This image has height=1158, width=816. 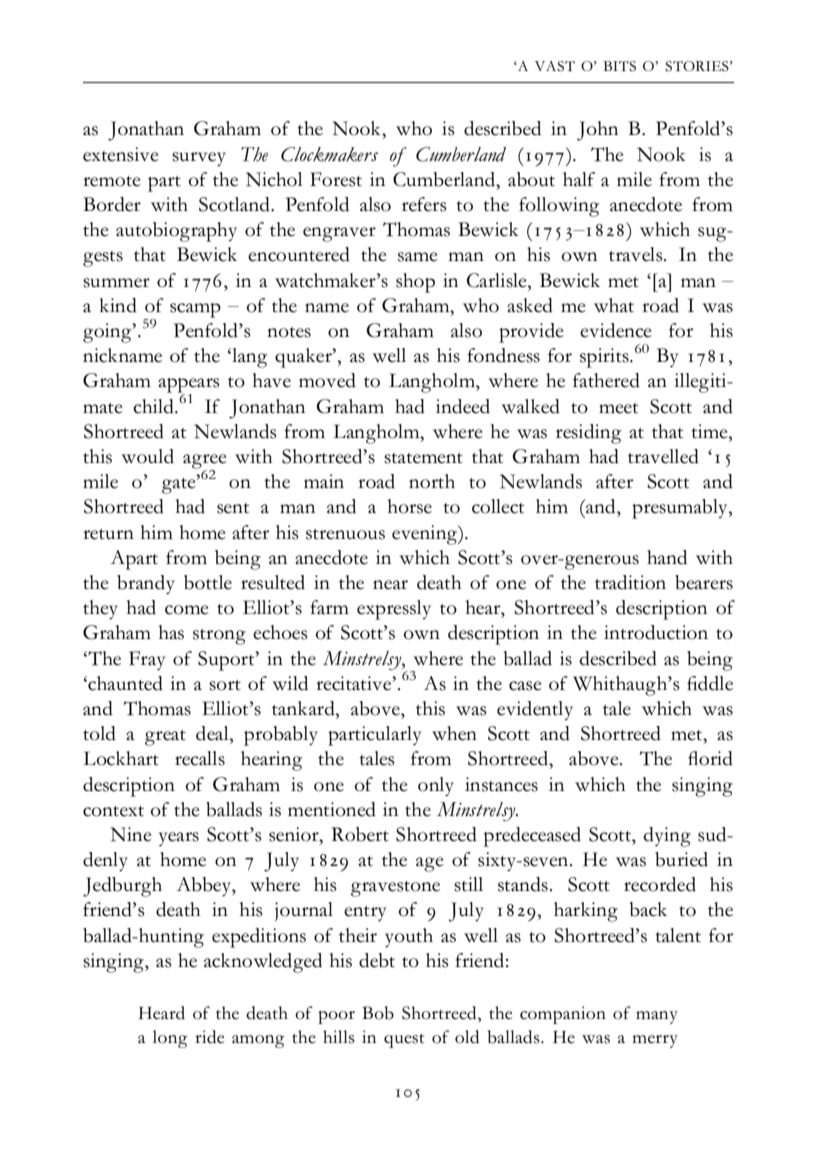 I want to click on near, so click(x=390, y=585).
